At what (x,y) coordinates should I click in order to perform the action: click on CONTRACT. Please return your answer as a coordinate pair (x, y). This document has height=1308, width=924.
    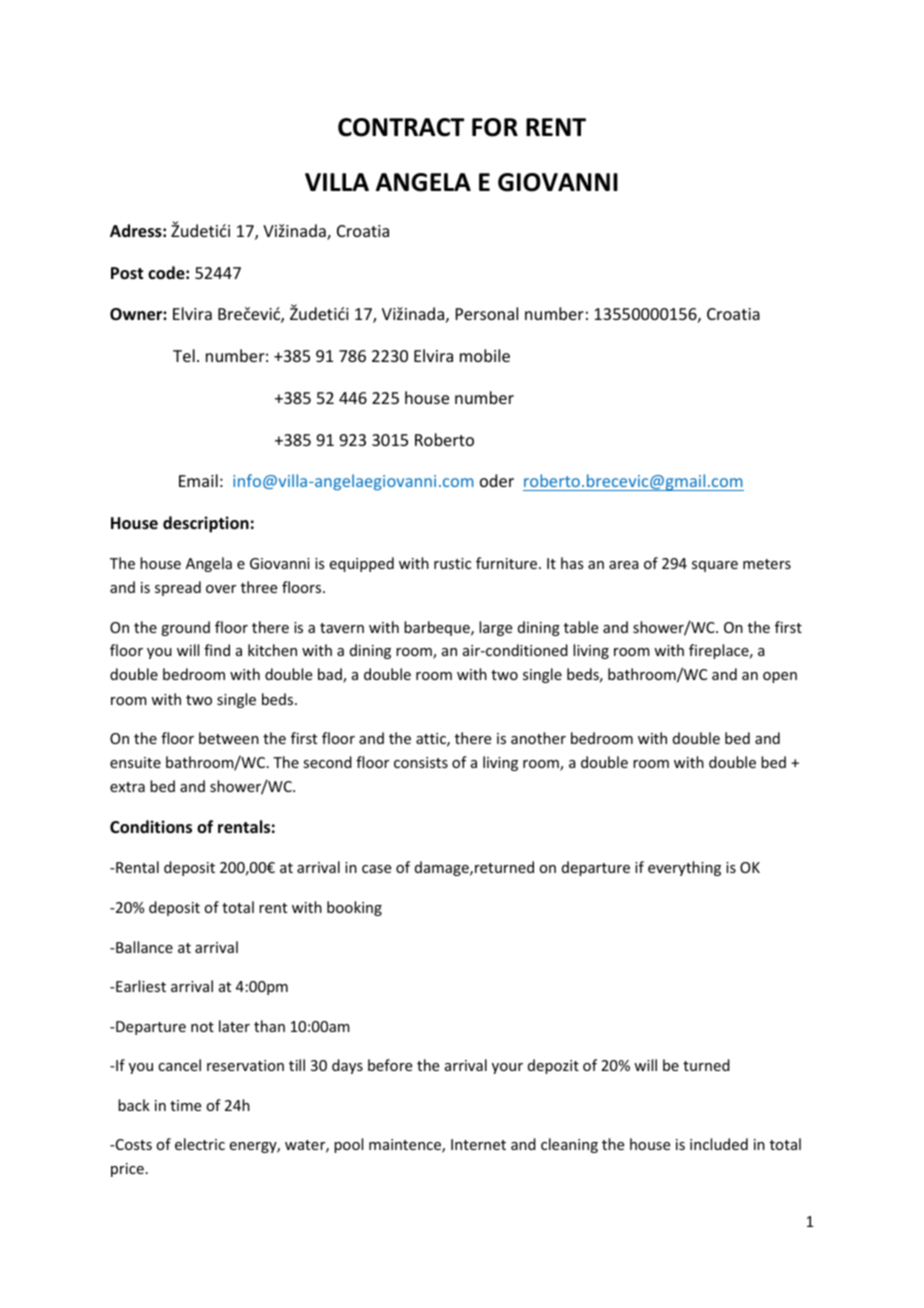
    Looking at the image, I should click on (401, 127).
